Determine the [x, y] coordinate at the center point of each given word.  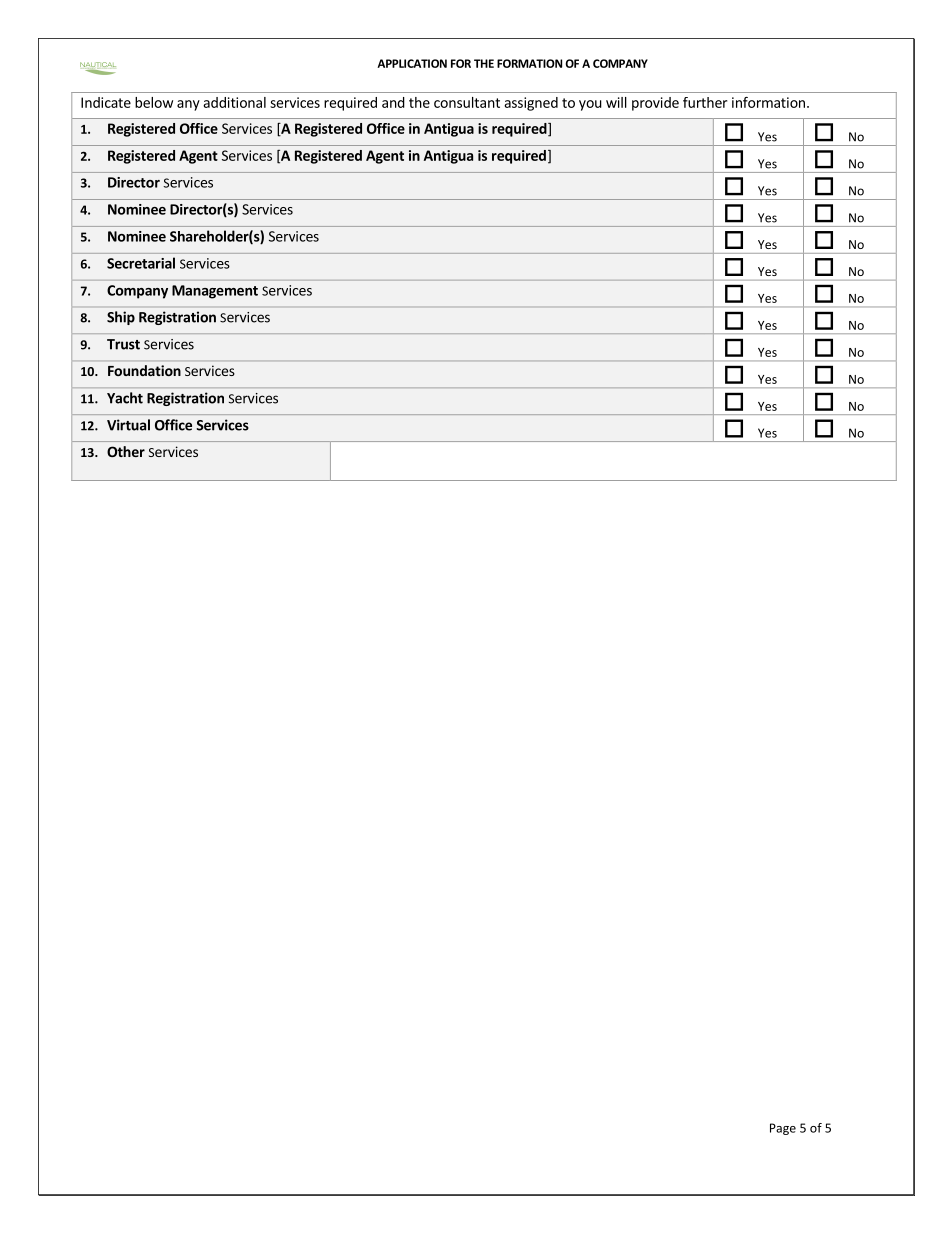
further [705, 102]
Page [783, 1129]
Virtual [128, 425]
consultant [467, 102]
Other [126, 451]
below [154, 102]
